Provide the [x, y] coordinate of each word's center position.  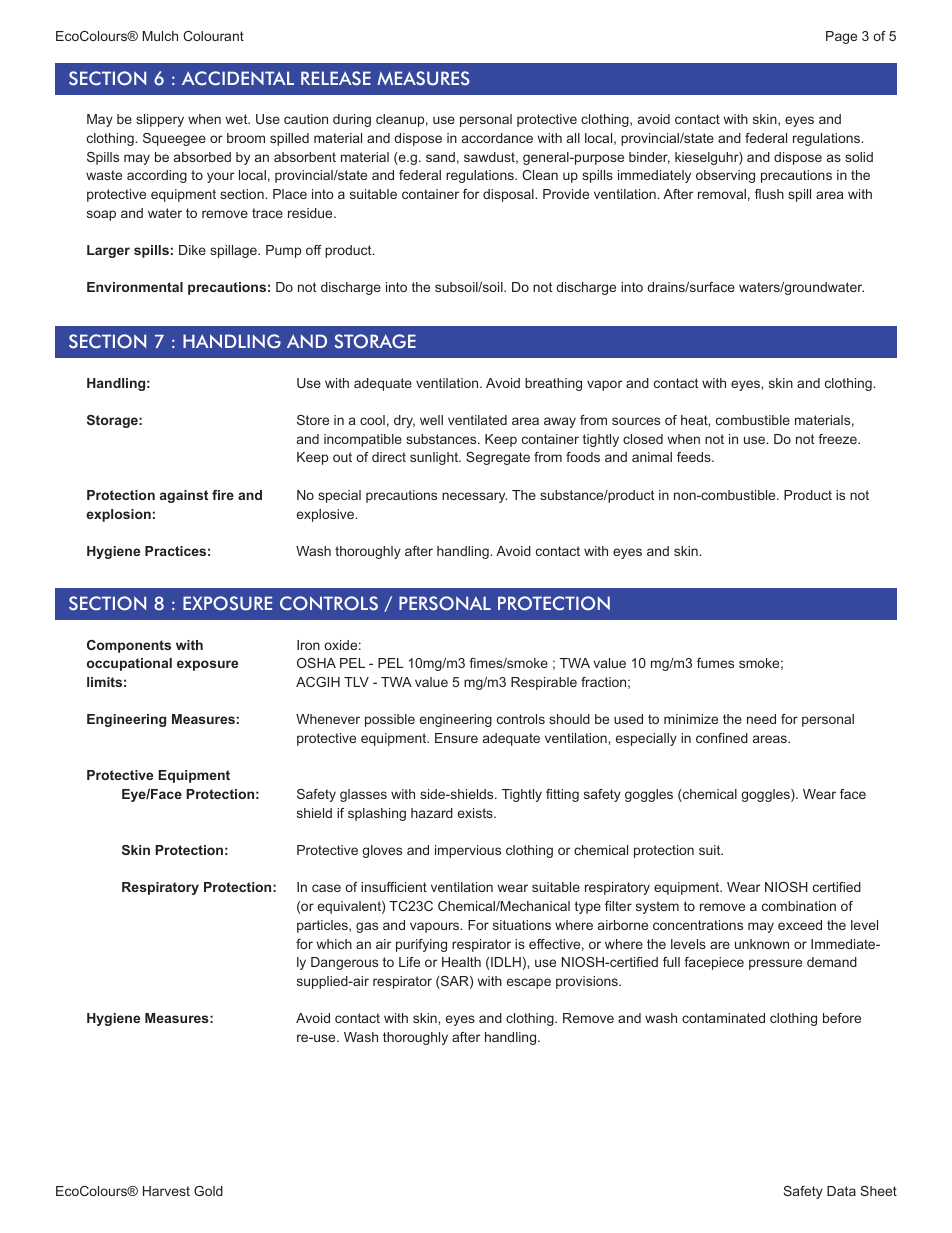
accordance [497, 138]
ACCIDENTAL [238, 78]
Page [841, 37]
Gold [208, 1191]
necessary [474, 497]
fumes [715, 663]
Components [129, 646]
